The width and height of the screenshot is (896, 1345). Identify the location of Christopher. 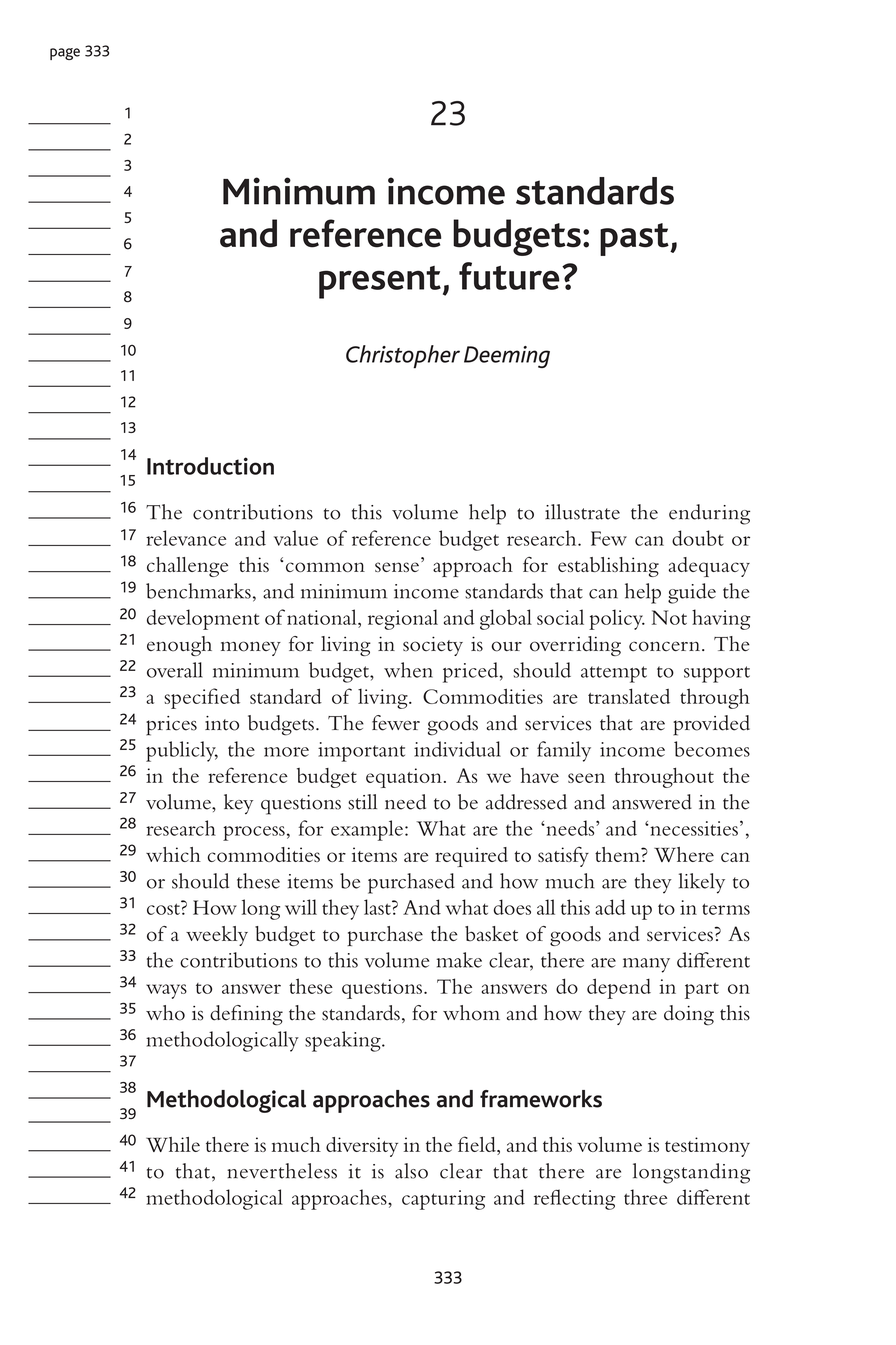
(403, 357).
